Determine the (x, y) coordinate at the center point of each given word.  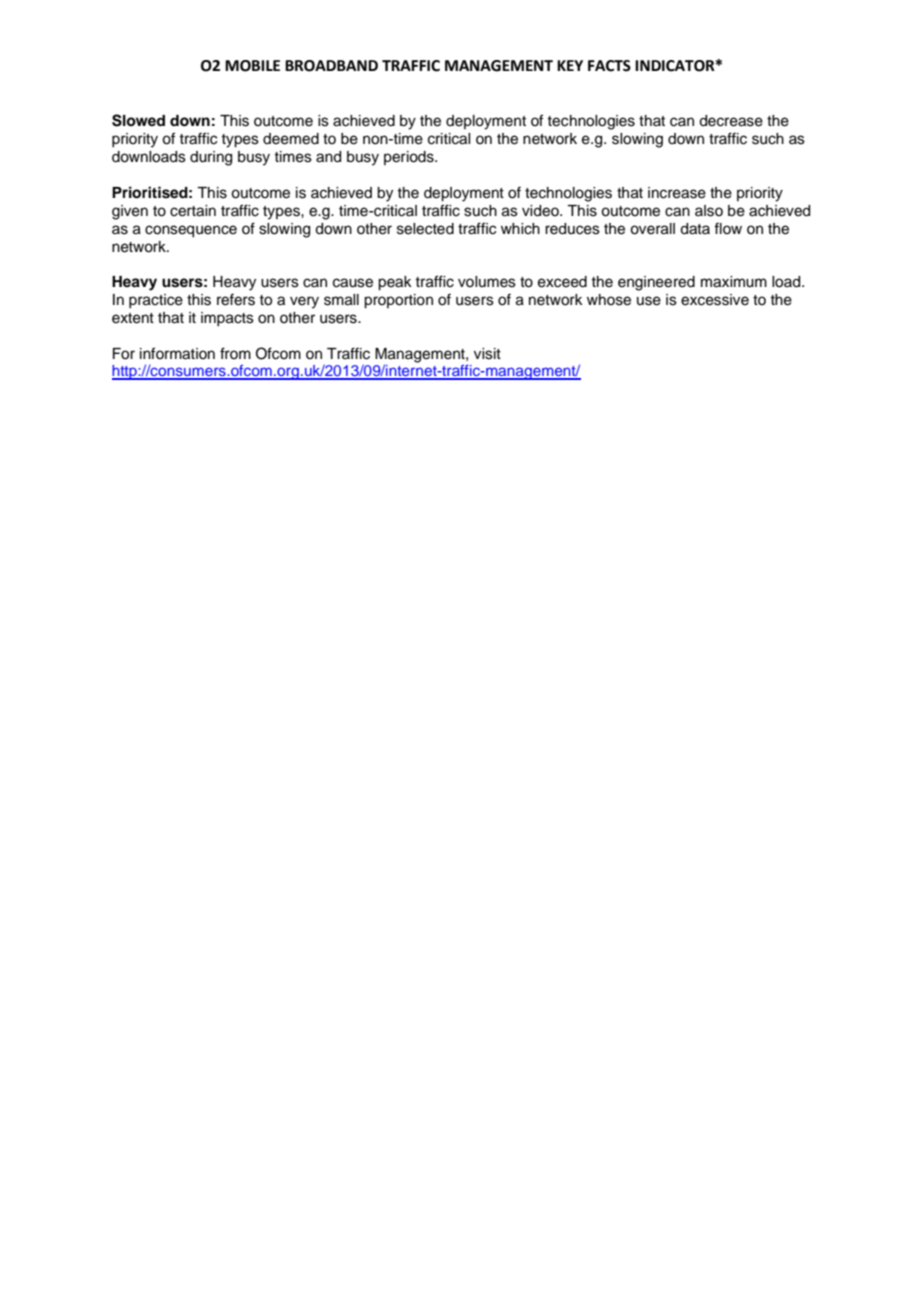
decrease (731, 121)
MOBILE (252, 66)
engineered (656, 283)
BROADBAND (331, 66)
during (211, 158)
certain (193, 211)
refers (236, 299)
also (709, 211)
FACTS (609, 66)
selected (425, 229)
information (177, 353)
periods (410, 158)
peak (395, 283)
